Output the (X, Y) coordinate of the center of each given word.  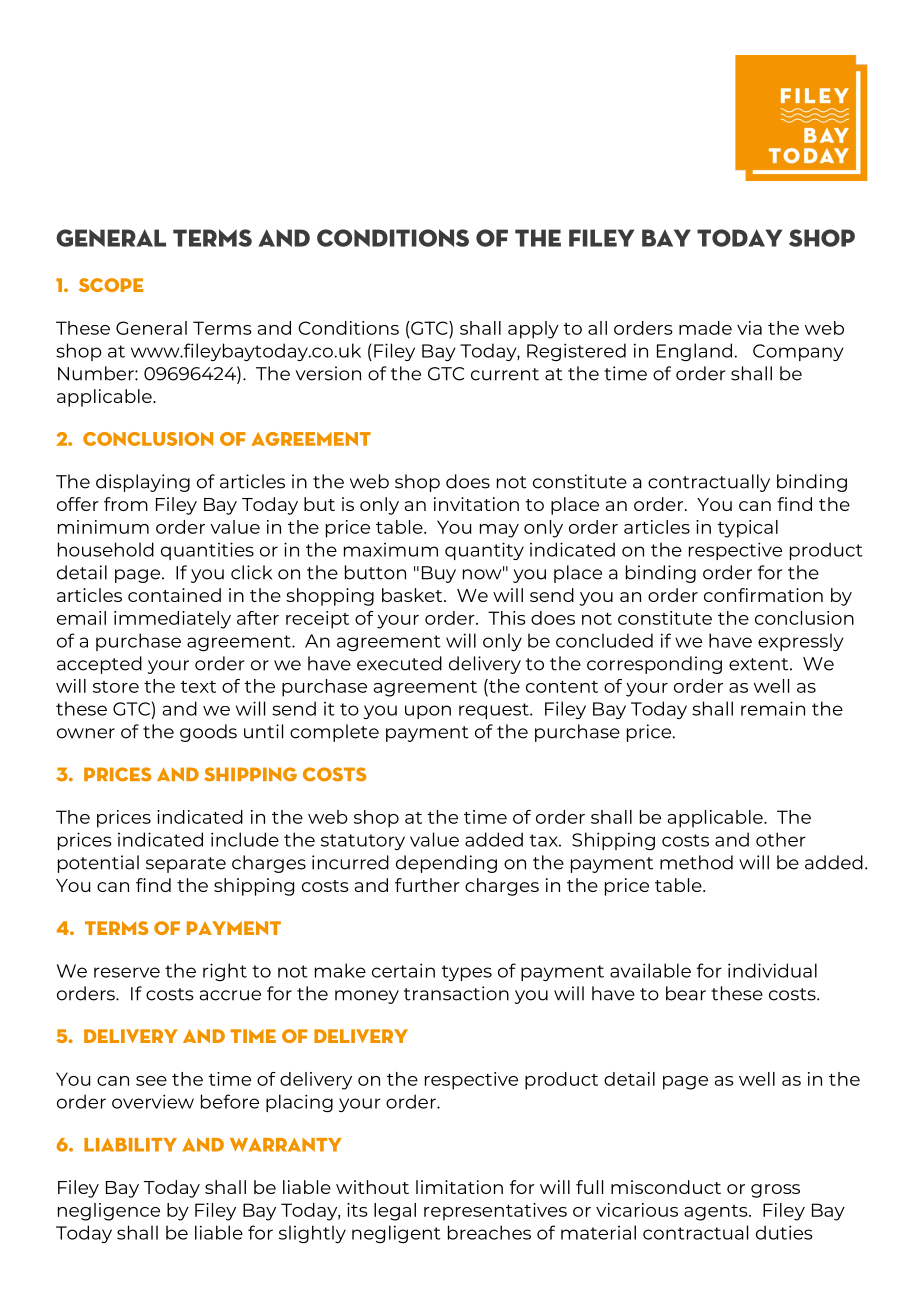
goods (208, 733)
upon (428, 712)
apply (533, 330)
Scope (111, 285)
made (705, 328)
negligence (109, 1212)
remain (773, 708)
